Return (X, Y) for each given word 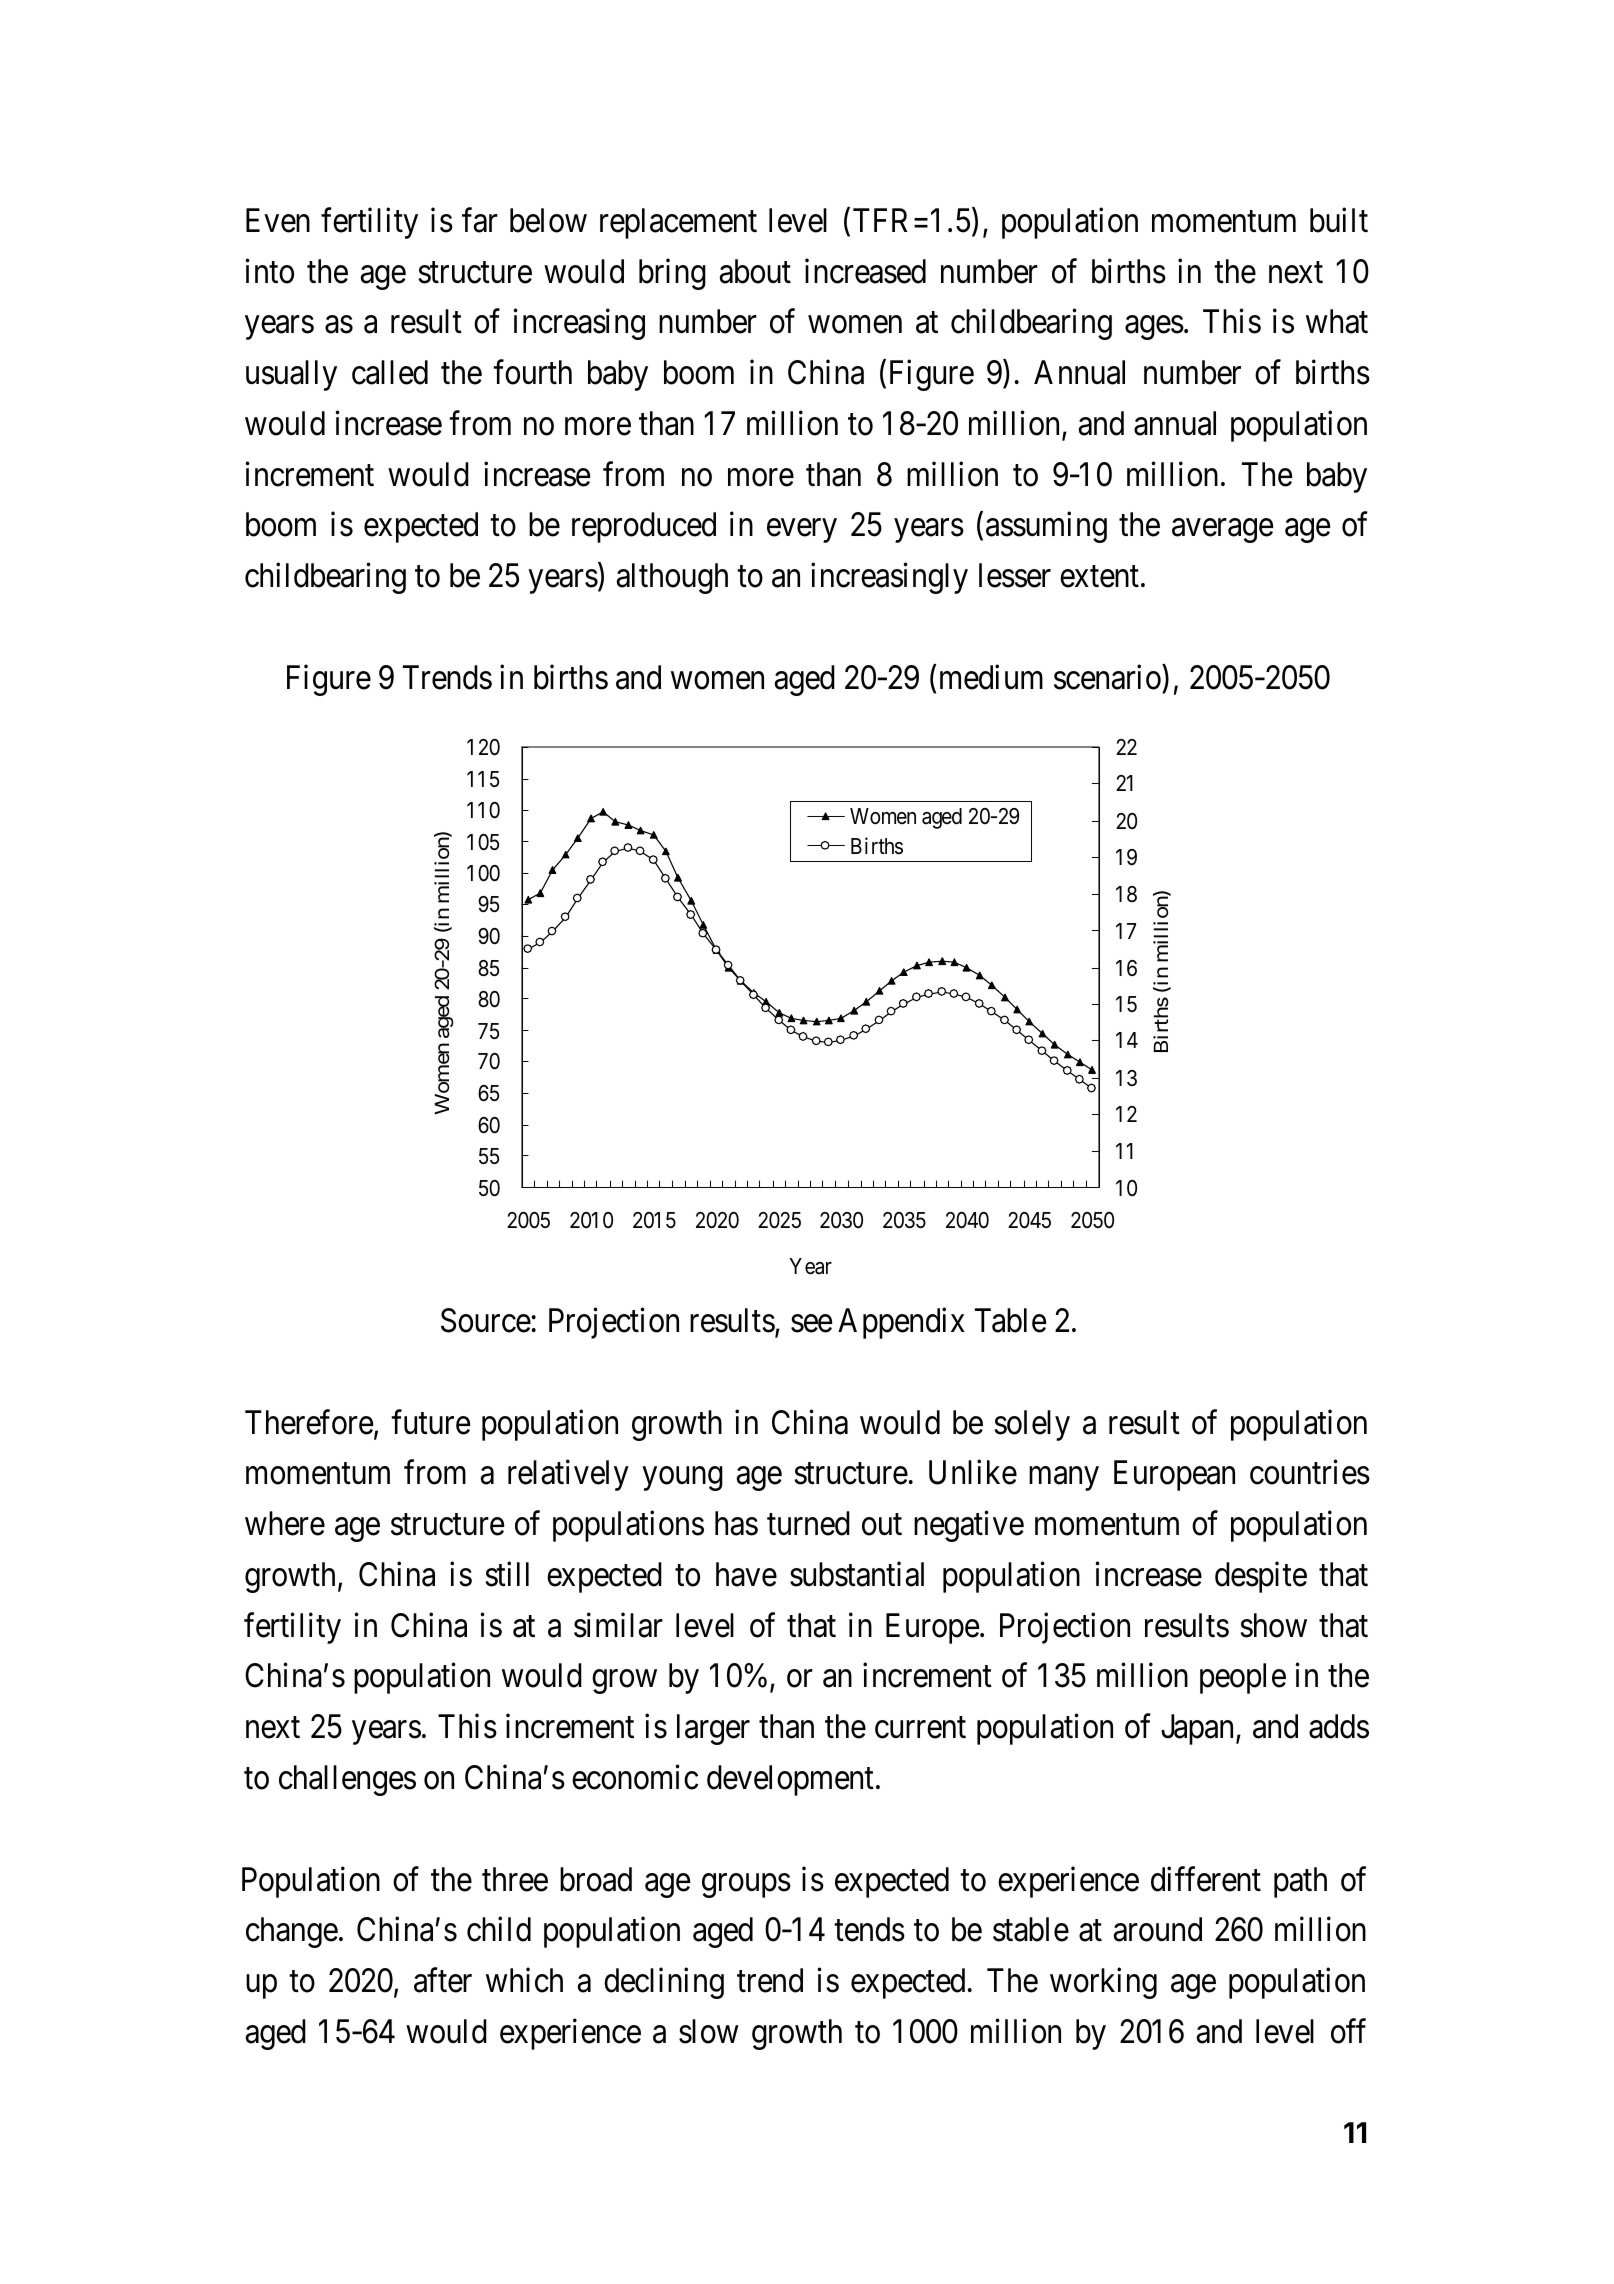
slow (709, 2031)
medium (991, 677)
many (1064, 1479)
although (672, 578)
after (443, 1980)
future (430, 1422)
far (480, 220)
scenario (1107, 677)
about (755, 271)
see (811, 1324)
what (1337, 321)
